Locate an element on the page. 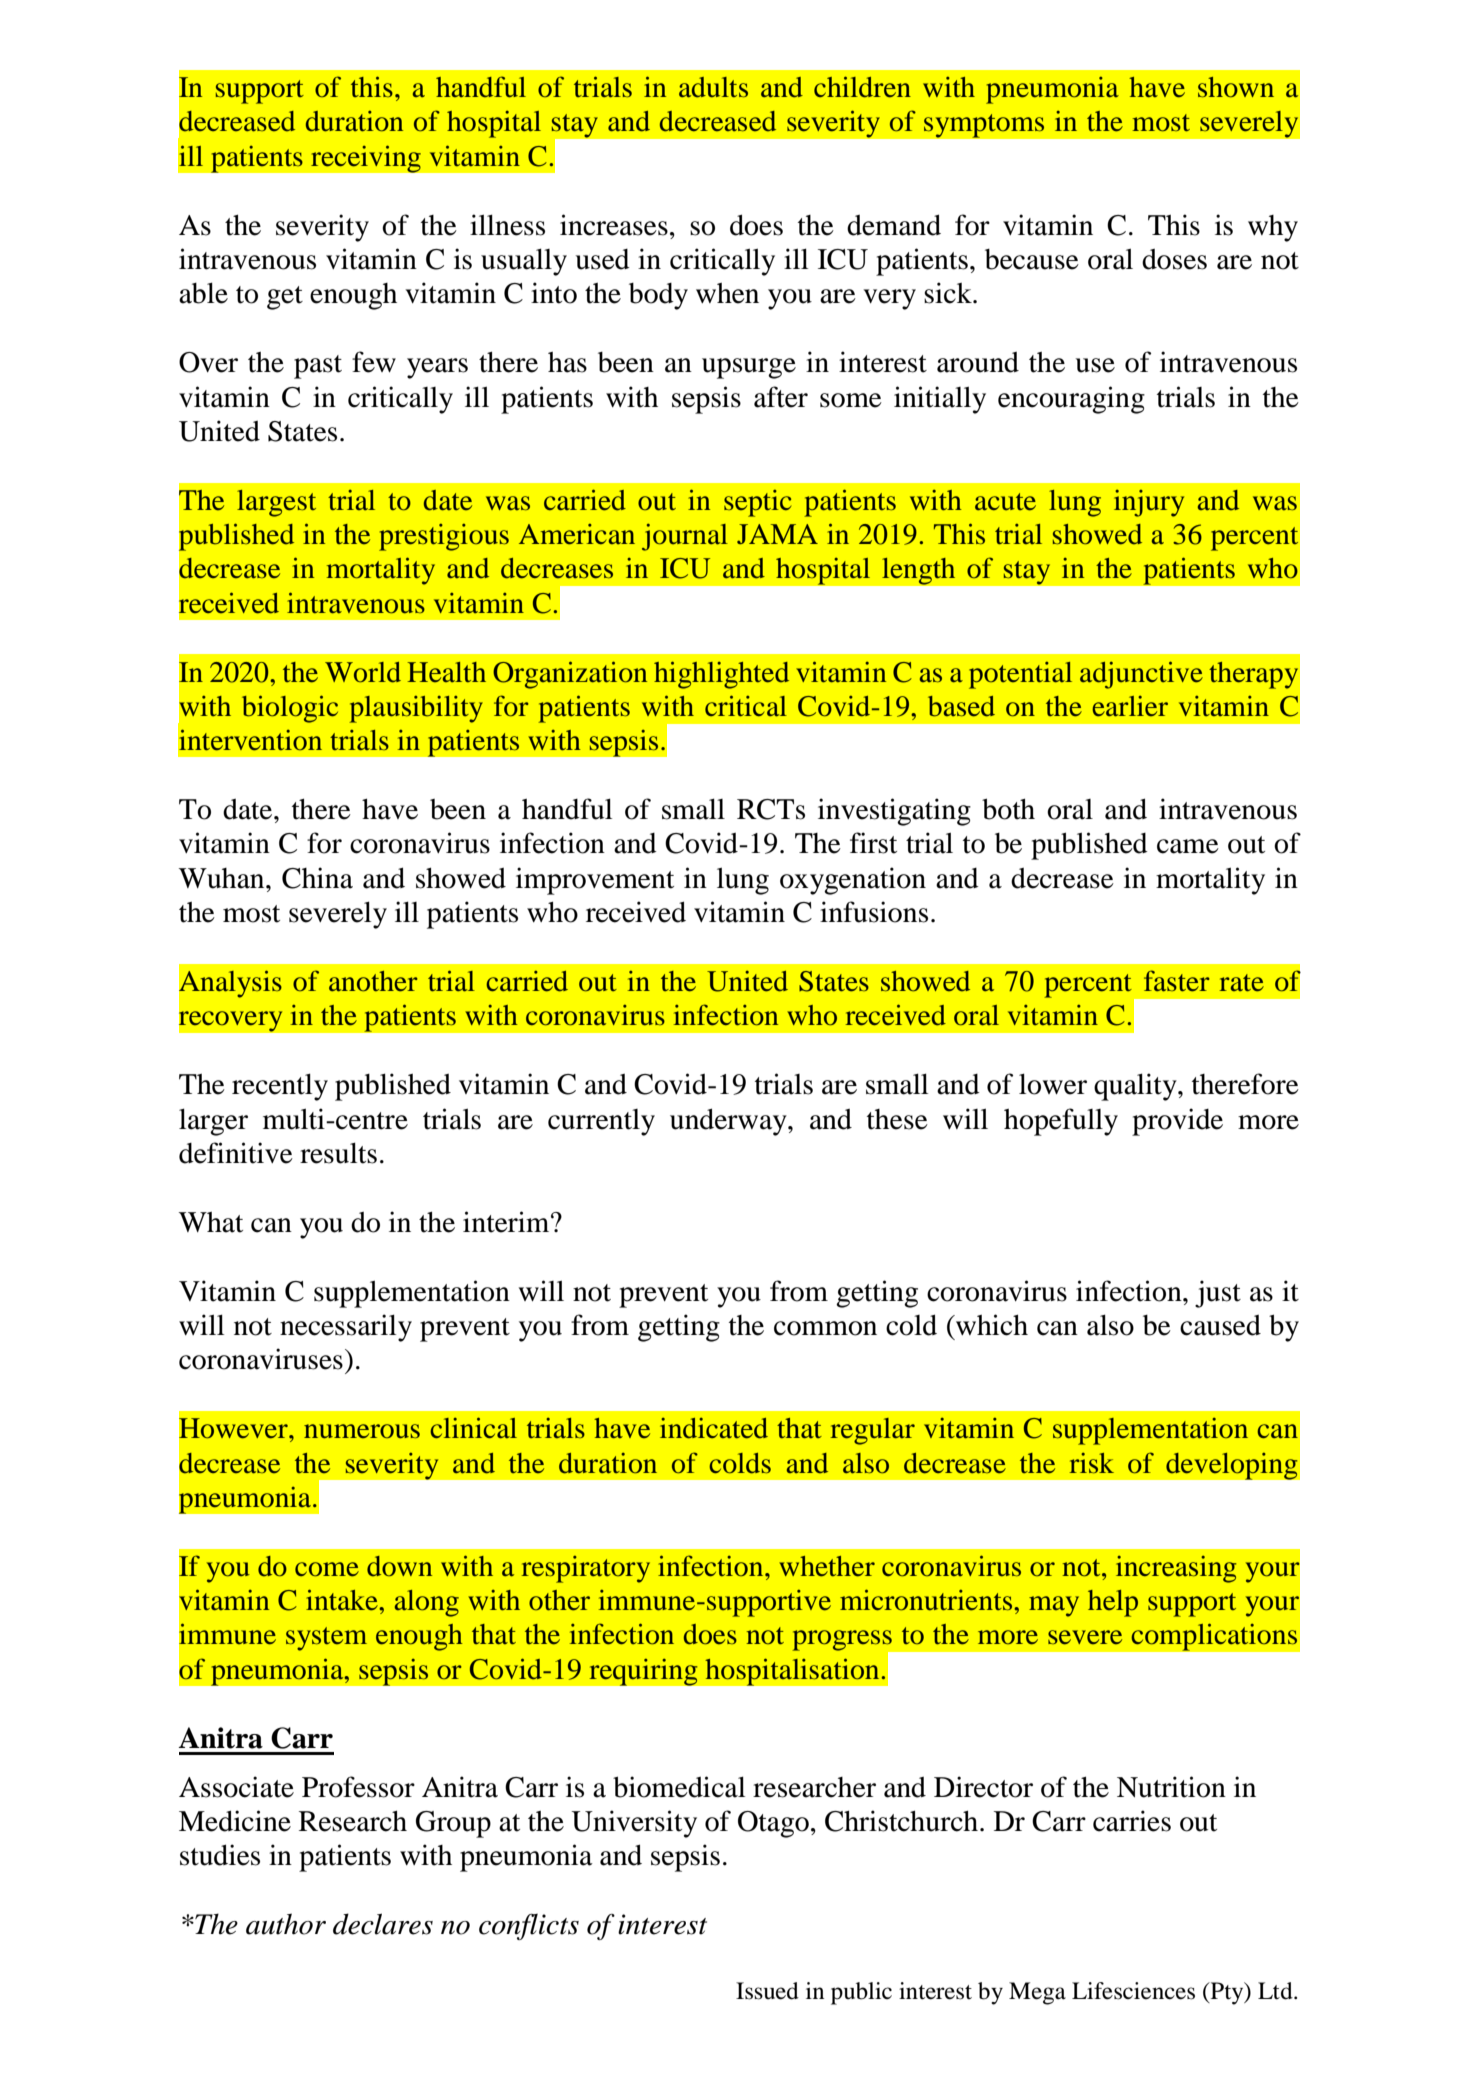  recently is located at coordinates (280, 1087).
